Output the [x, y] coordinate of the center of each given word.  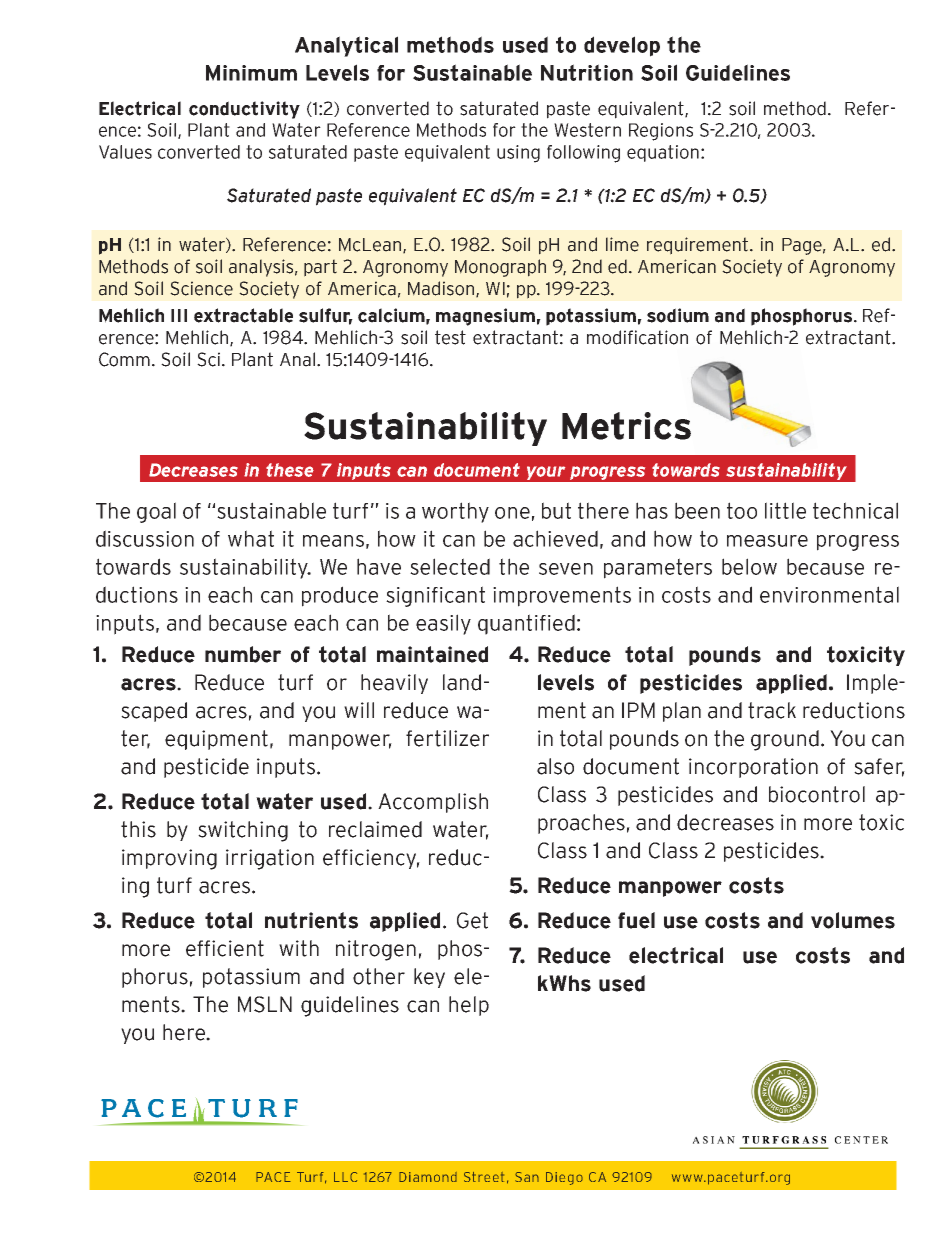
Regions [661, 132]
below [749, 566]
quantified [526, 624]
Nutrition [587, 72]
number [243, 654]
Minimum [251, 73]
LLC [345, 1177]
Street [484, 1177]
